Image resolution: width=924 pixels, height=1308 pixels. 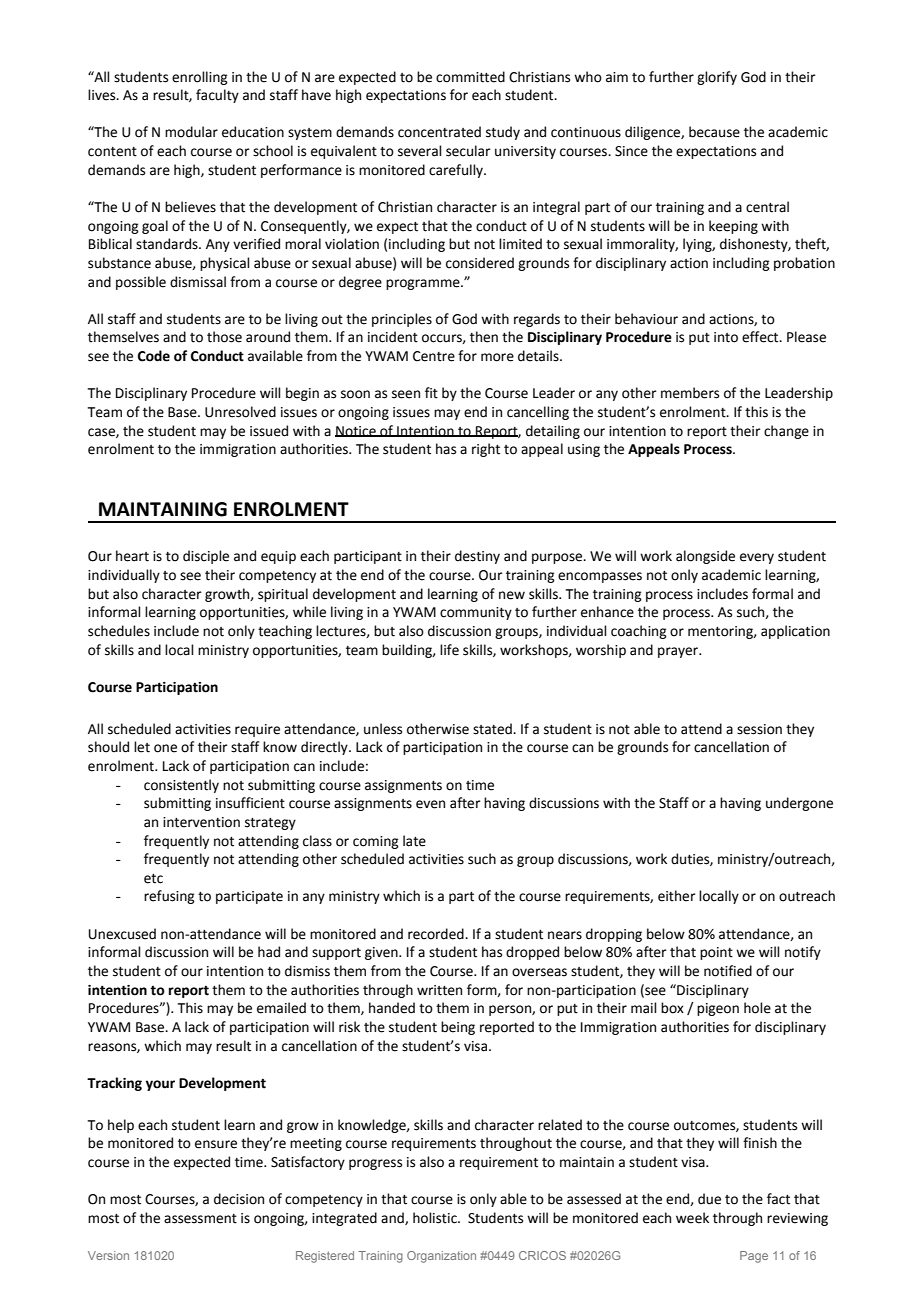 What do you see at coordinates (714, 132) in the document?
I see `because` at bounding box center [714, 132].
